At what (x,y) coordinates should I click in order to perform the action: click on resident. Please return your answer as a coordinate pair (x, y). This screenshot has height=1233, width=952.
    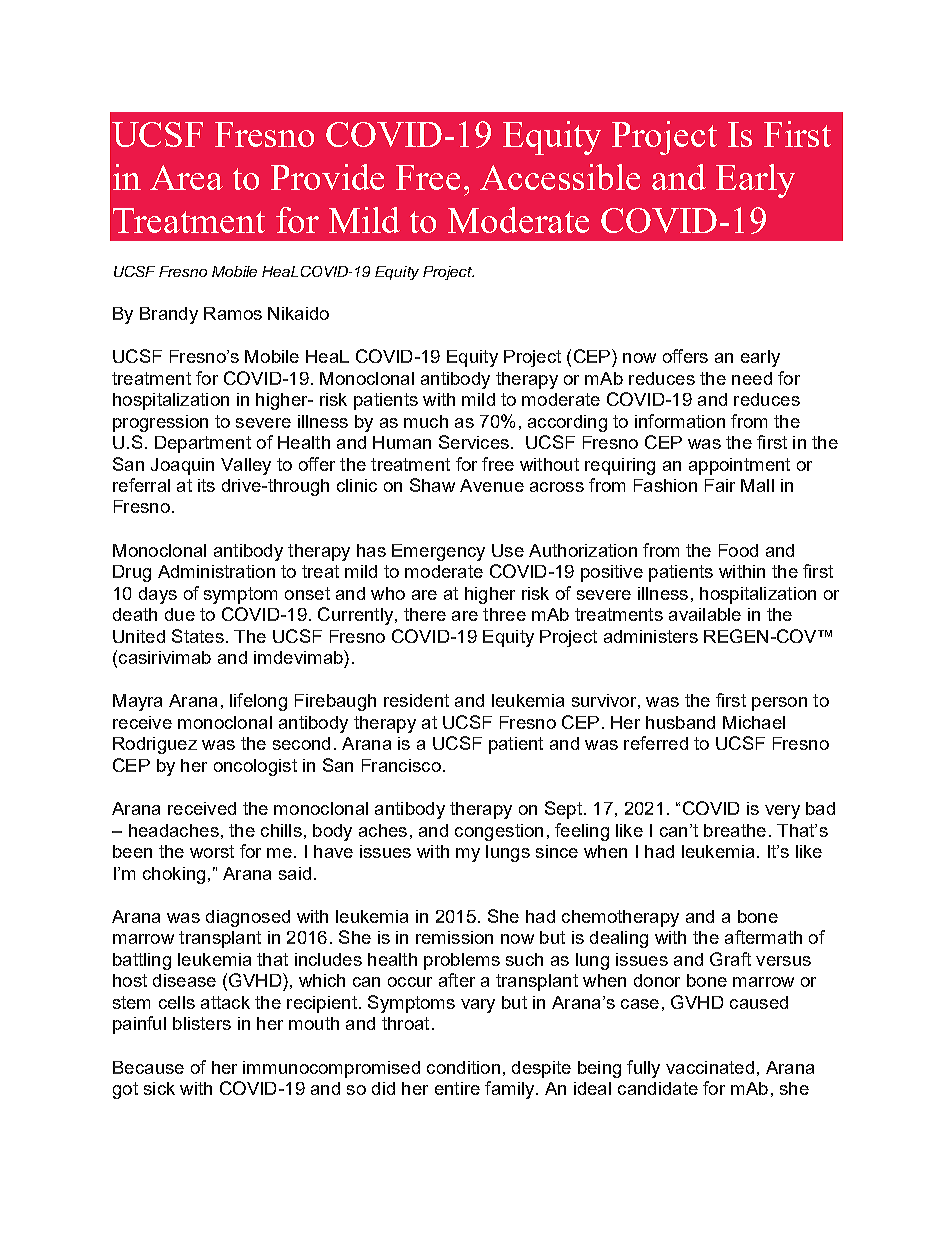
    Looking at the image, I should click on (416, 700).
